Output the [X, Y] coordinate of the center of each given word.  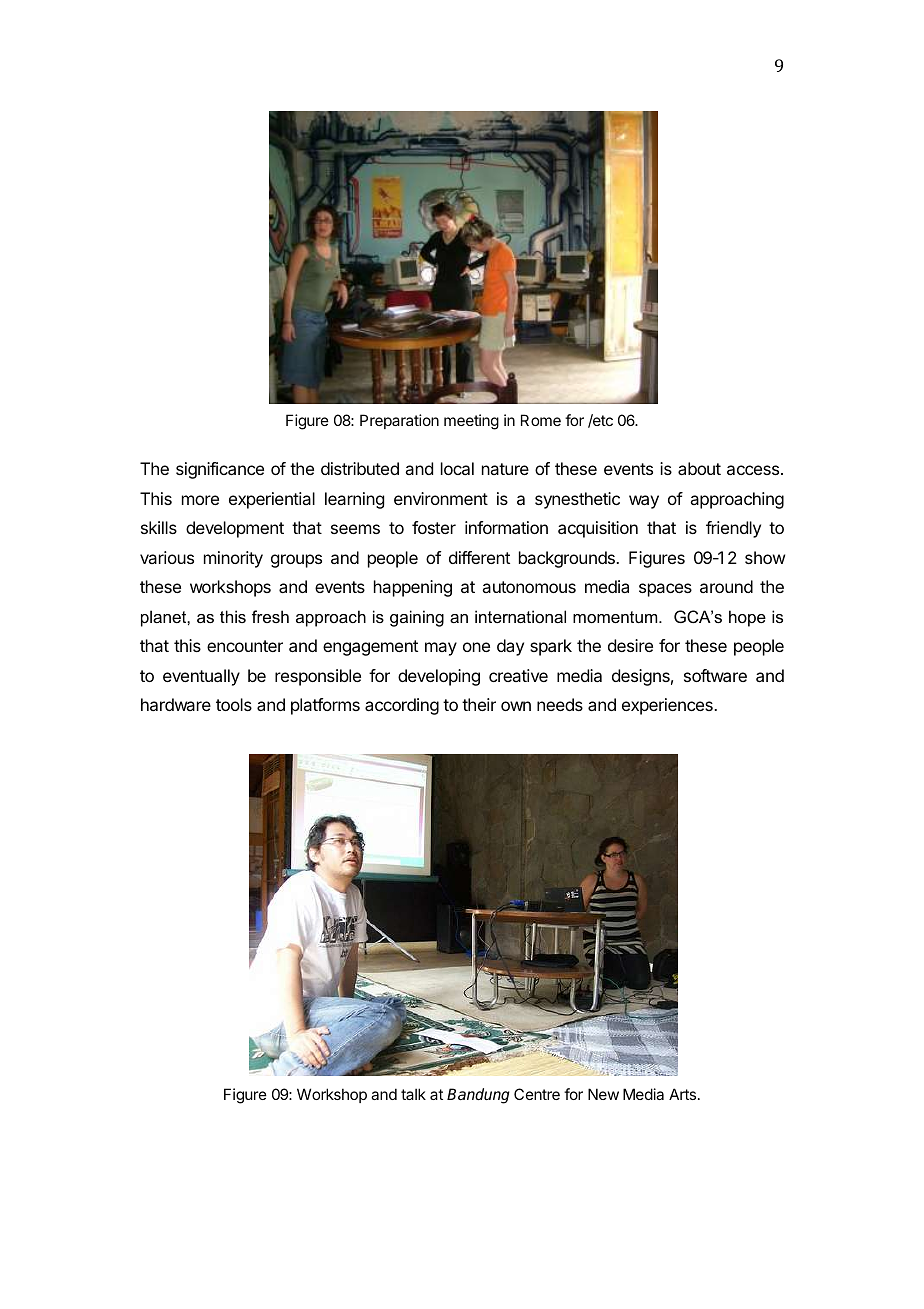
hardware [176, 704]
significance [220, 470]
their [479, 704]
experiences [668, 706]
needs [560, 704]
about [699, 468]
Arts [684, 1094]
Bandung [478, 1096]
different [479, 557]
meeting [471, 422]
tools [234, 704]
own [516, 706]
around [726, 586]
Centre [537, 1094]
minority [233, 559]
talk [413, 1094]
